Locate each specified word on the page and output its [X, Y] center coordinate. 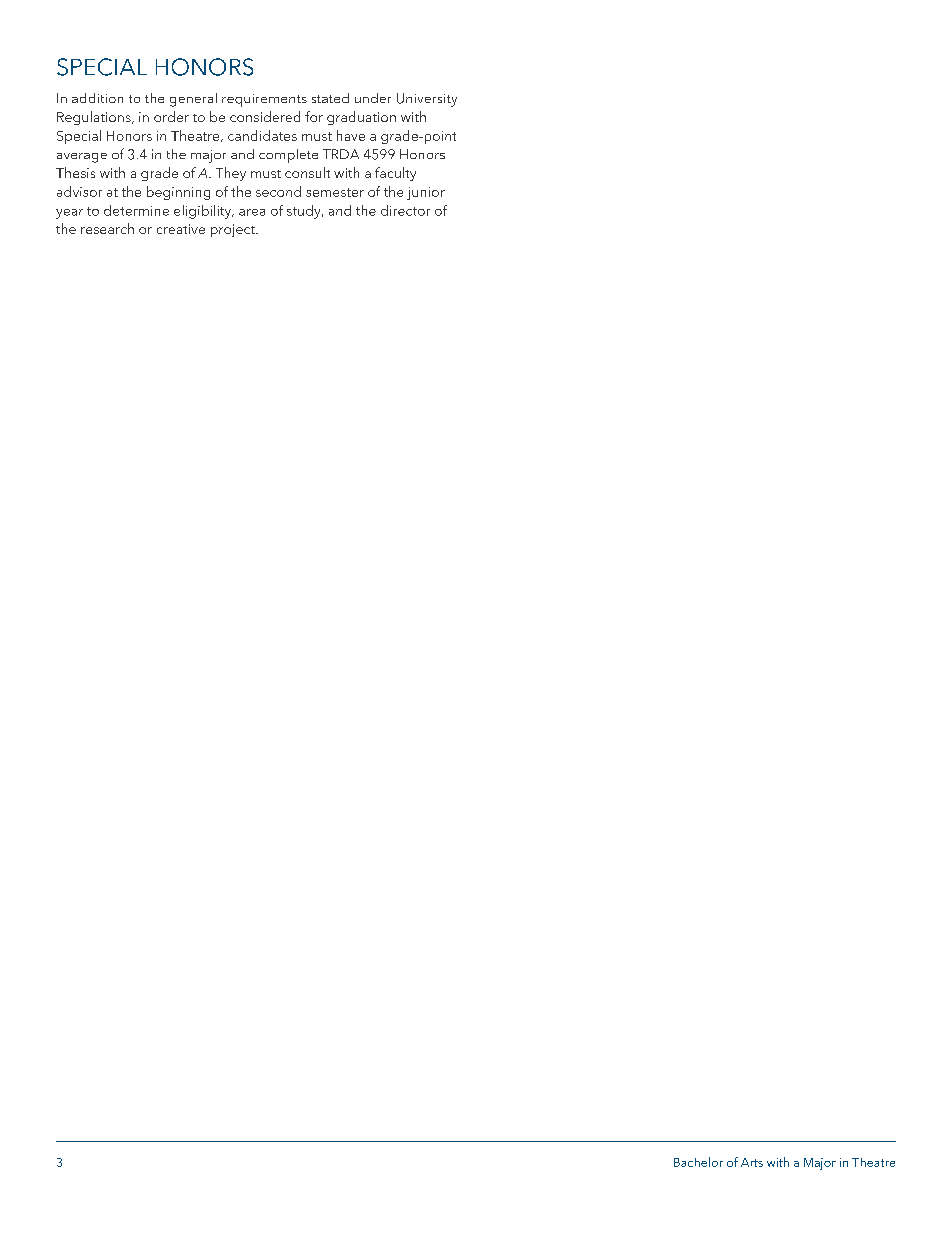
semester [335, 192]
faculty [395, 174]
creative [181, 229]
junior [426, 193]
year [69, 214]
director [405, 210]
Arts [752, 1162]
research [107, 228]
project [234, 230]
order [171, 116]
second [278, 191]
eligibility [204, 212]
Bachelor [698, 1162]
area [252, 212]
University [427, 100]
